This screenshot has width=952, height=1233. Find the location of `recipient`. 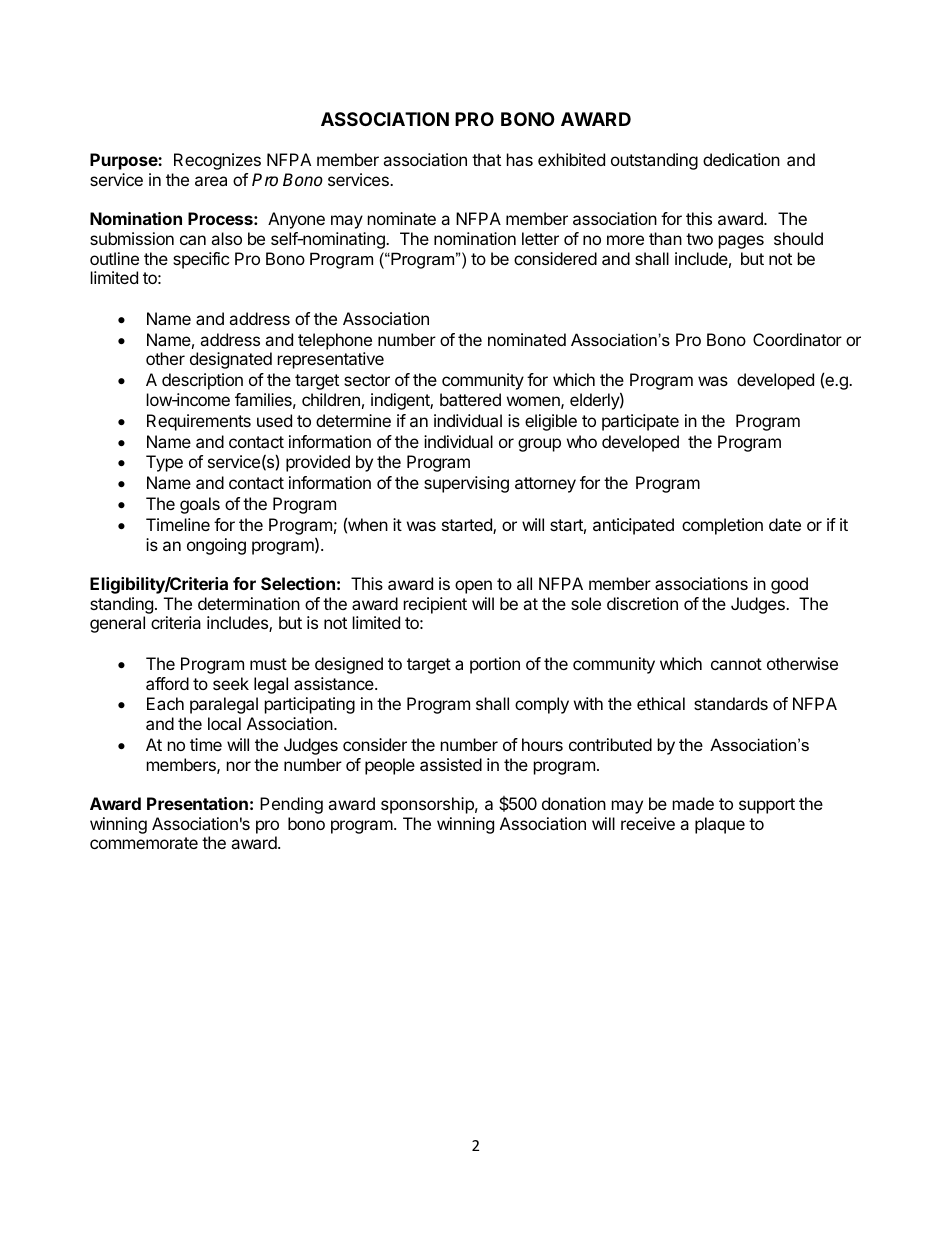

recipient is located at coordinates (435, 605).
